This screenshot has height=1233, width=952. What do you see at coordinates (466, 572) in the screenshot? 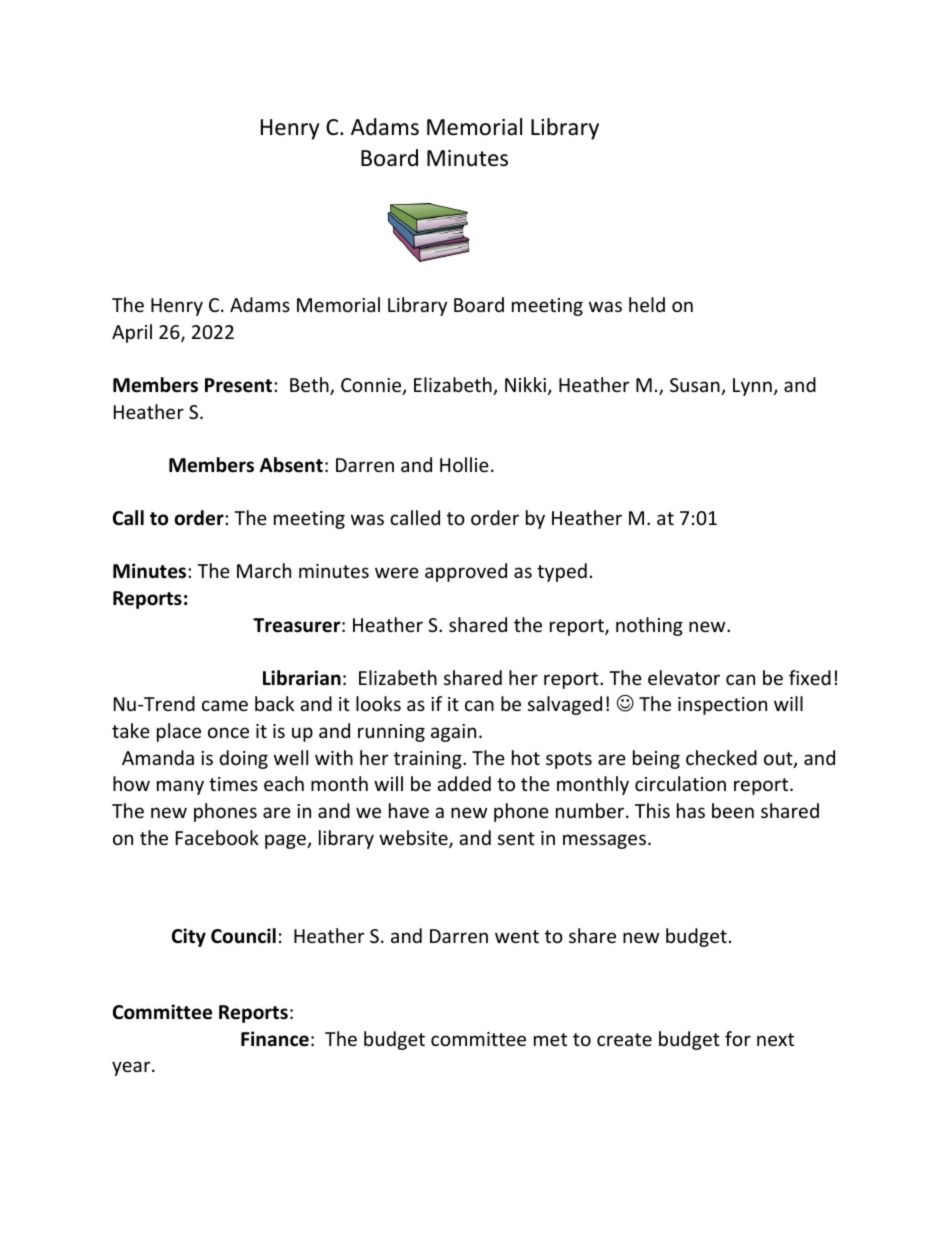
I see `approved` at bounding box center [466, 572].
